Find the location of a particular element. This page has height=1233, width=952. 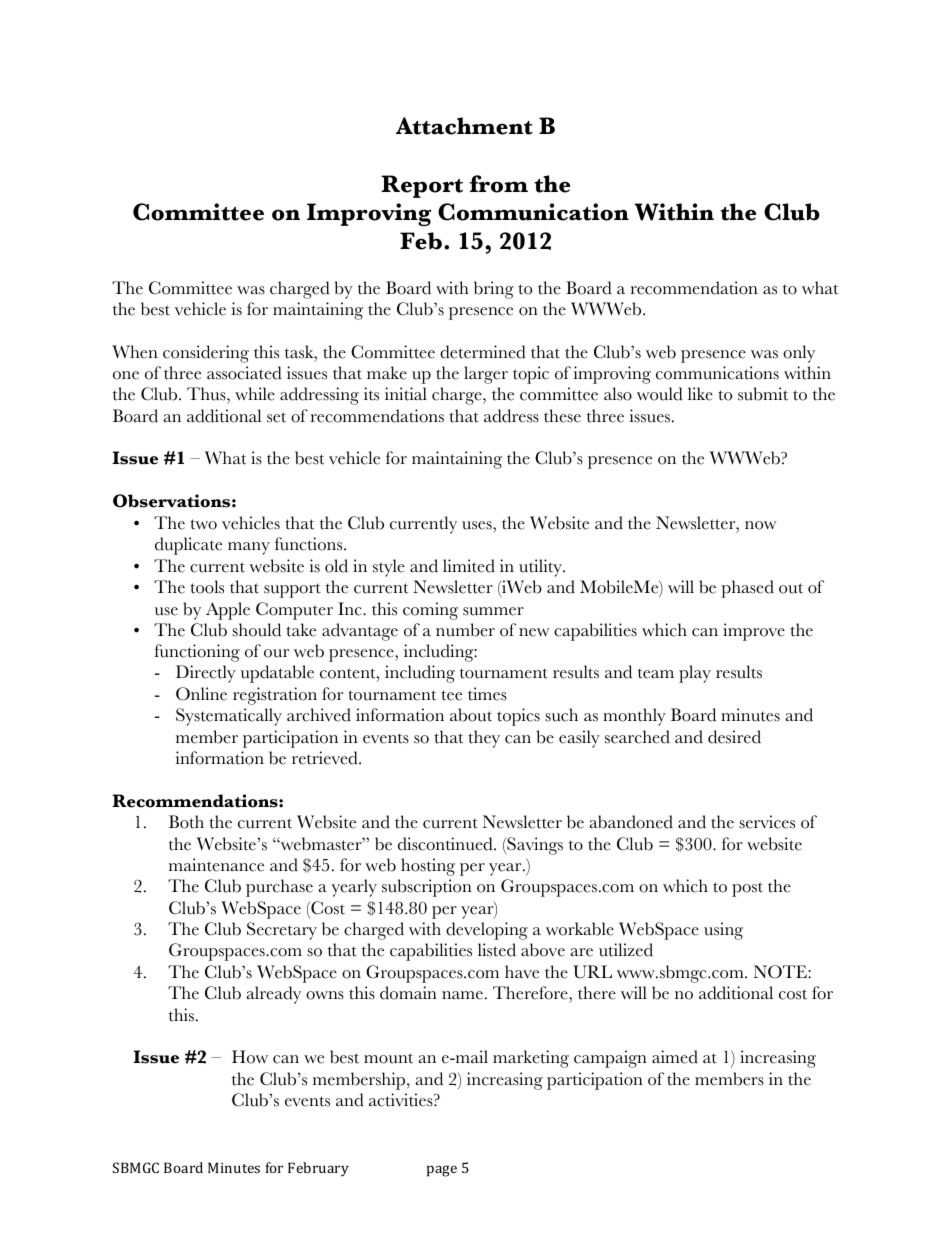

phased is located at coordinates (747, 589).
